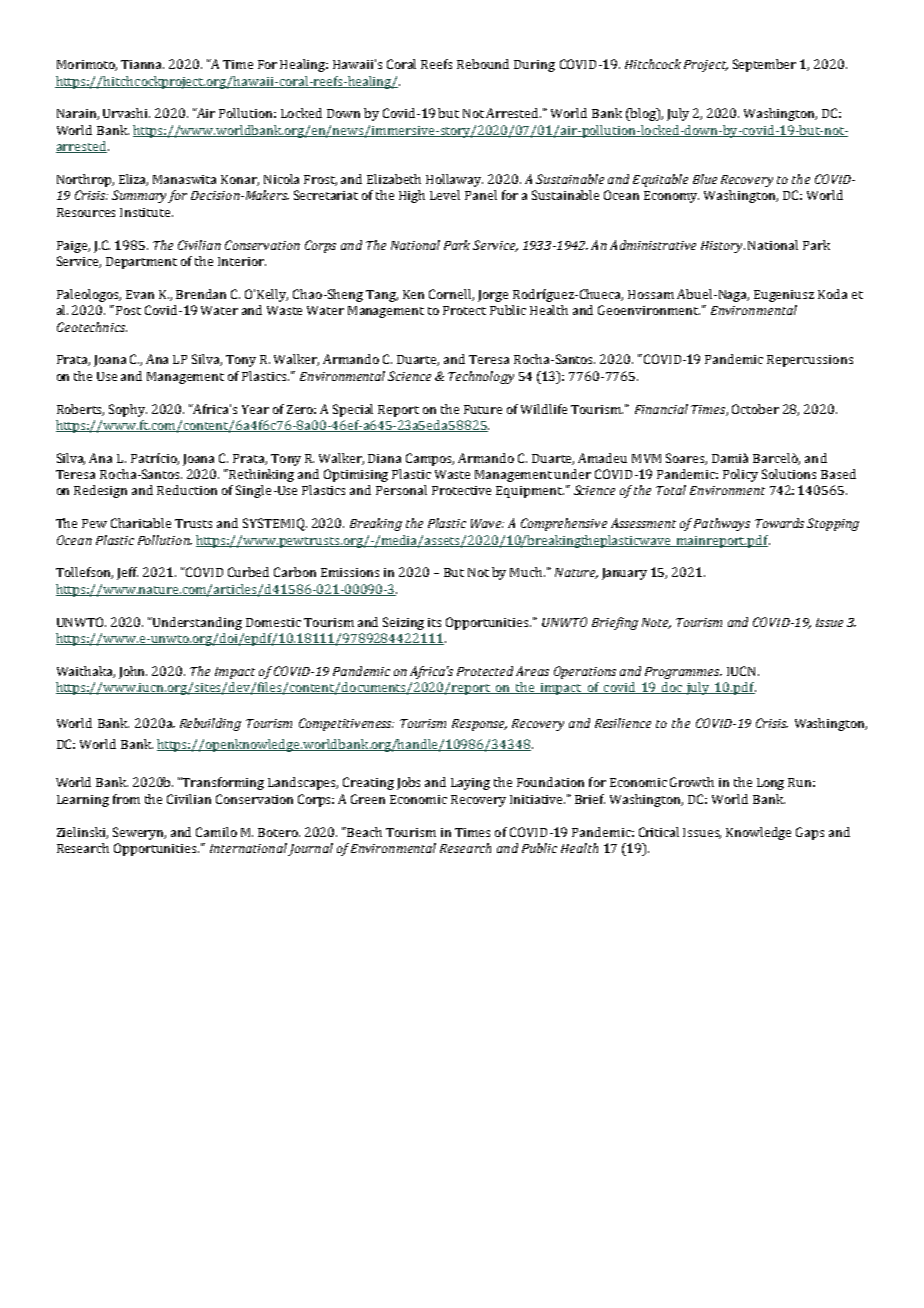  Describe the element at coordinates (483, 64) in the screenshot. I see `Rebound` at that location.
